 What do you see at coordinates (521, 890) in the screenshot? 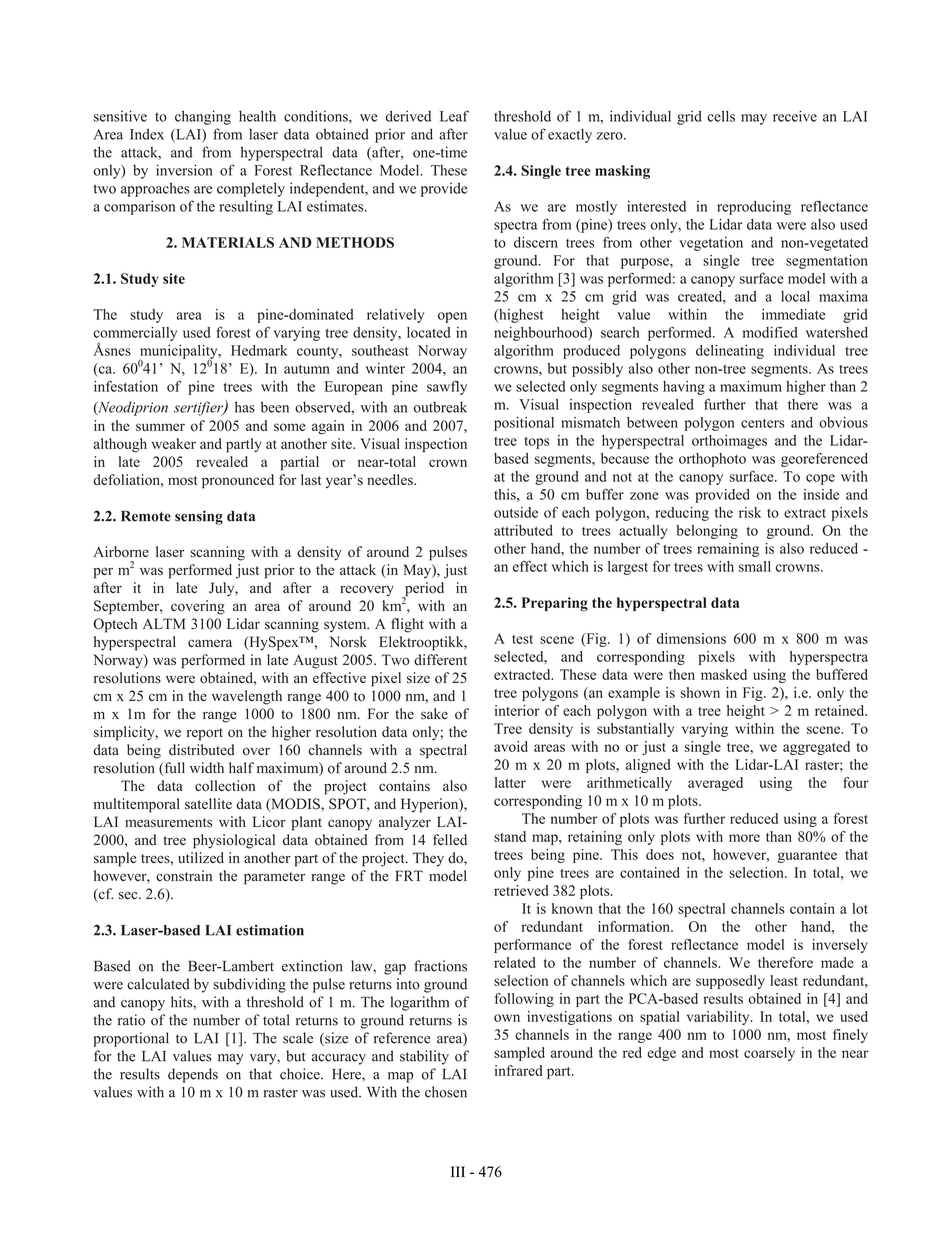
I see `retrieved` at bounding box center [521, 890].
